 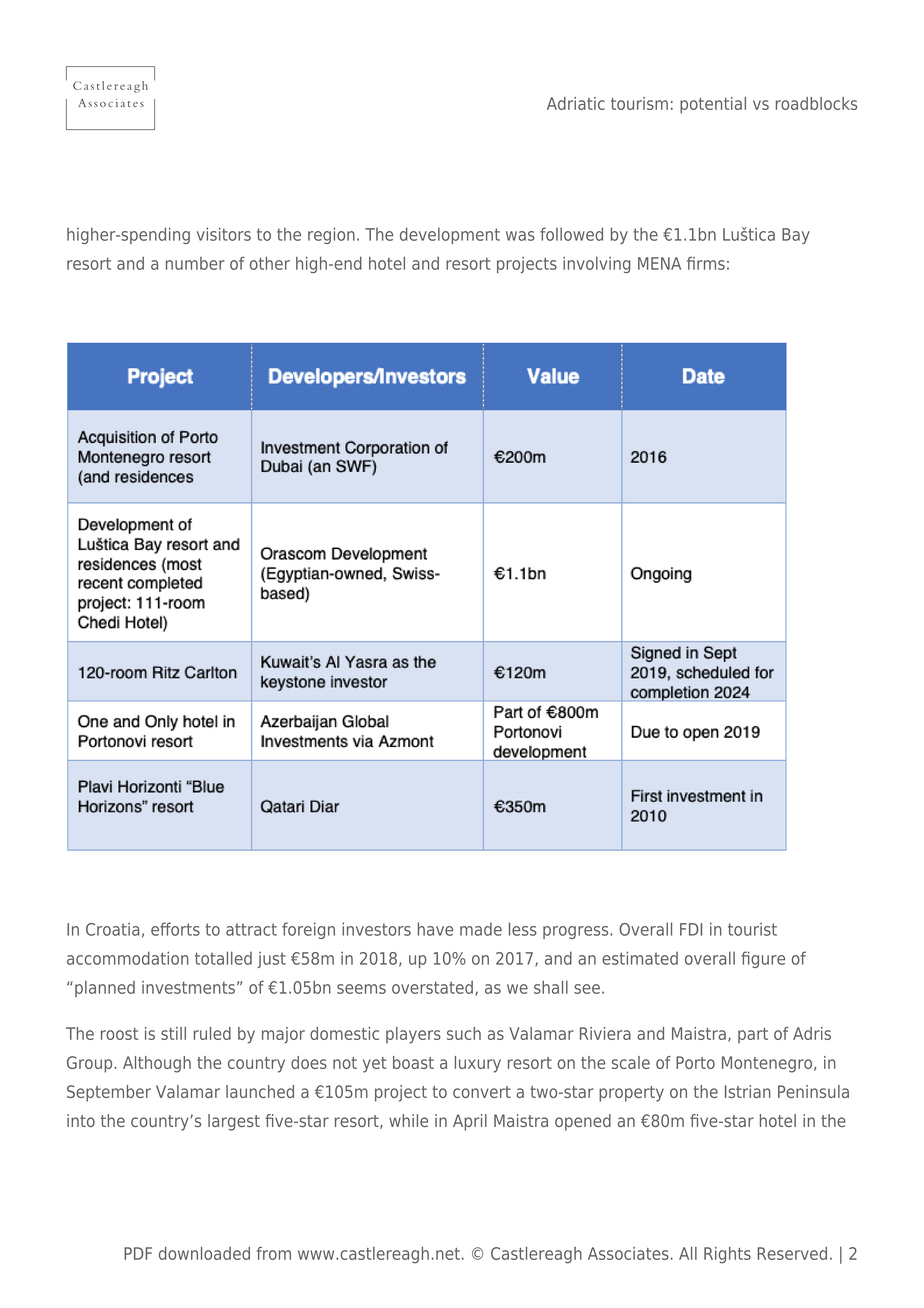 What do you see at coordinates (450, 235) in the screenshot?
I see `development` at bounding box center [450, 235].
